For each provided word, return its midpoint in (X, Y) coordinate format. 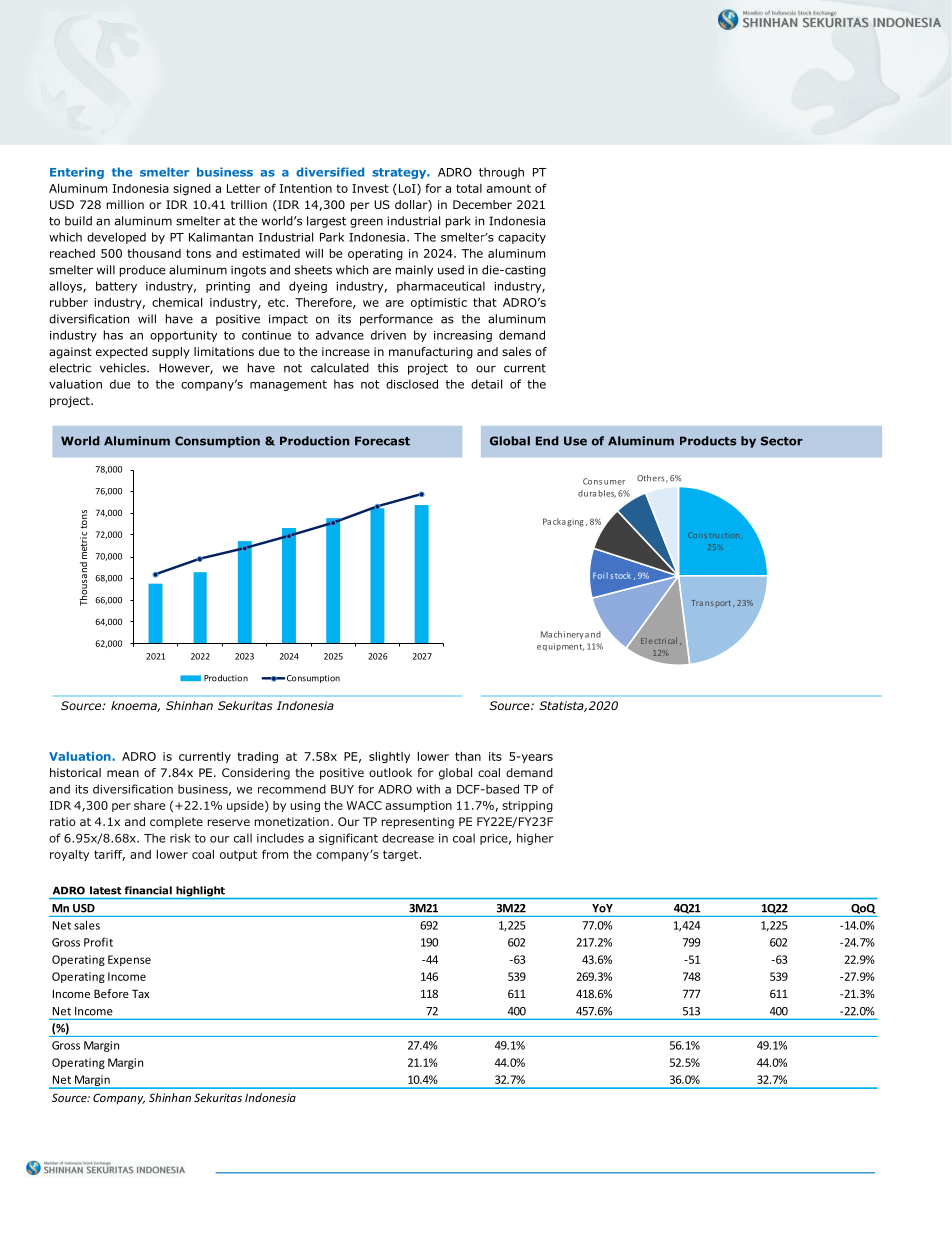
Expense (129, 960)
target (401, 855)
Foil (600, 575)
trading (257, 757)
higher (535, 839)
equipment (560, 647)
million (125, 204)
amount (509, 188)
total (469, 188)
